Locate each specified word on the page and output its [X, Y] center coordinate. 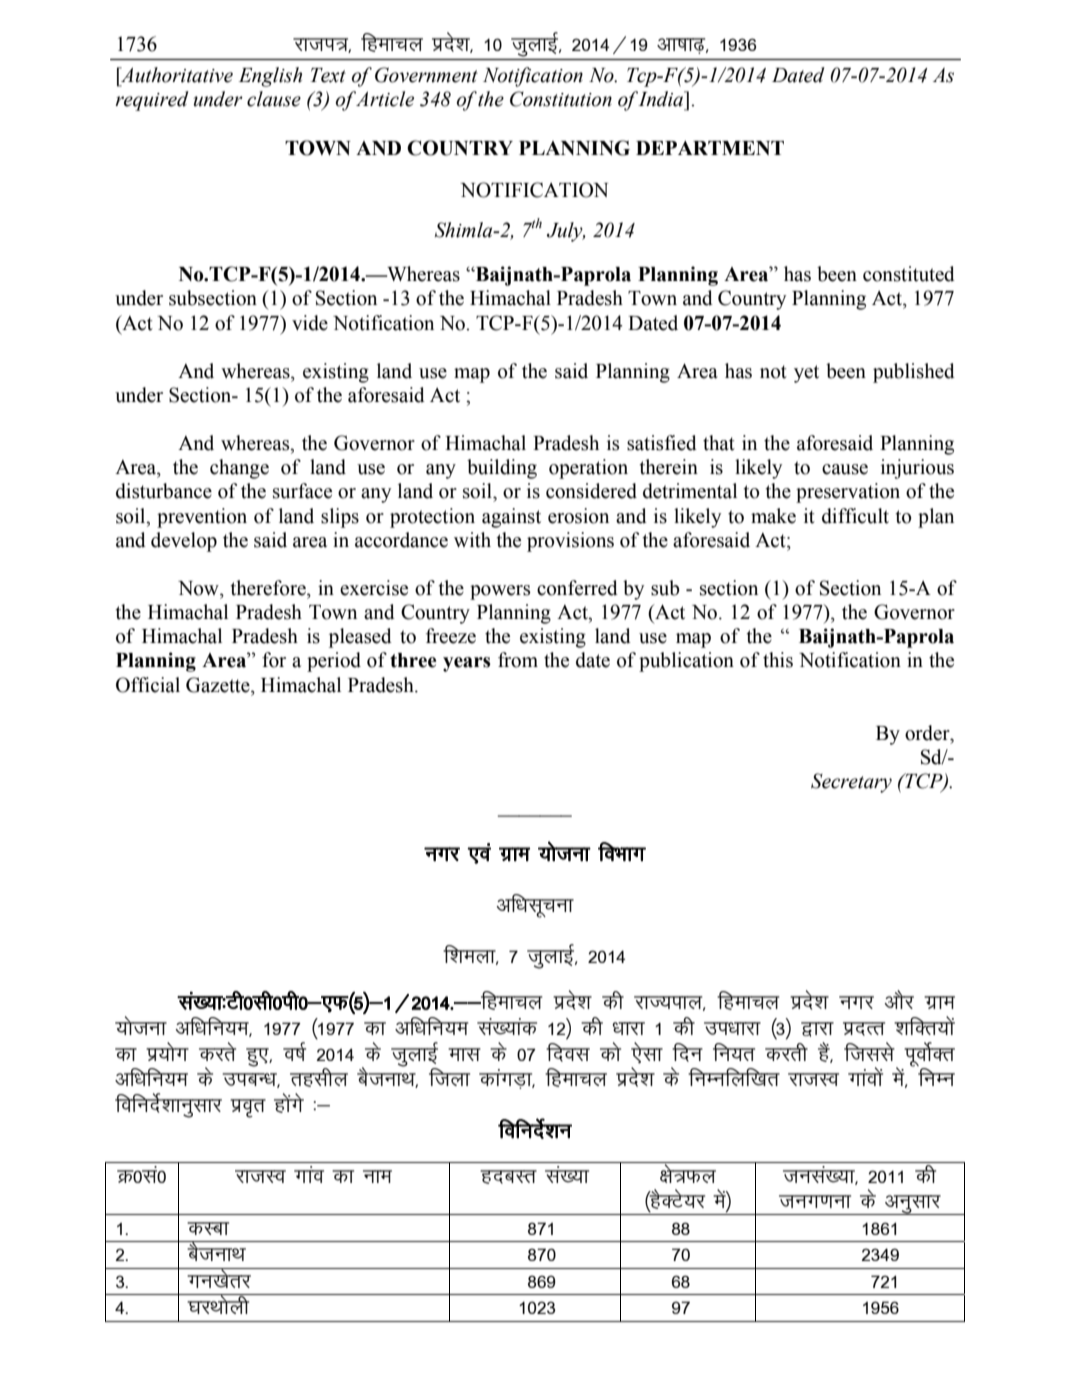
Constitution [561, 99]
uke [377, 1176]
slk [647, 1052]
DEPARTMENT [710, 148]
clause [274, 99]
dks [610, 1051]
